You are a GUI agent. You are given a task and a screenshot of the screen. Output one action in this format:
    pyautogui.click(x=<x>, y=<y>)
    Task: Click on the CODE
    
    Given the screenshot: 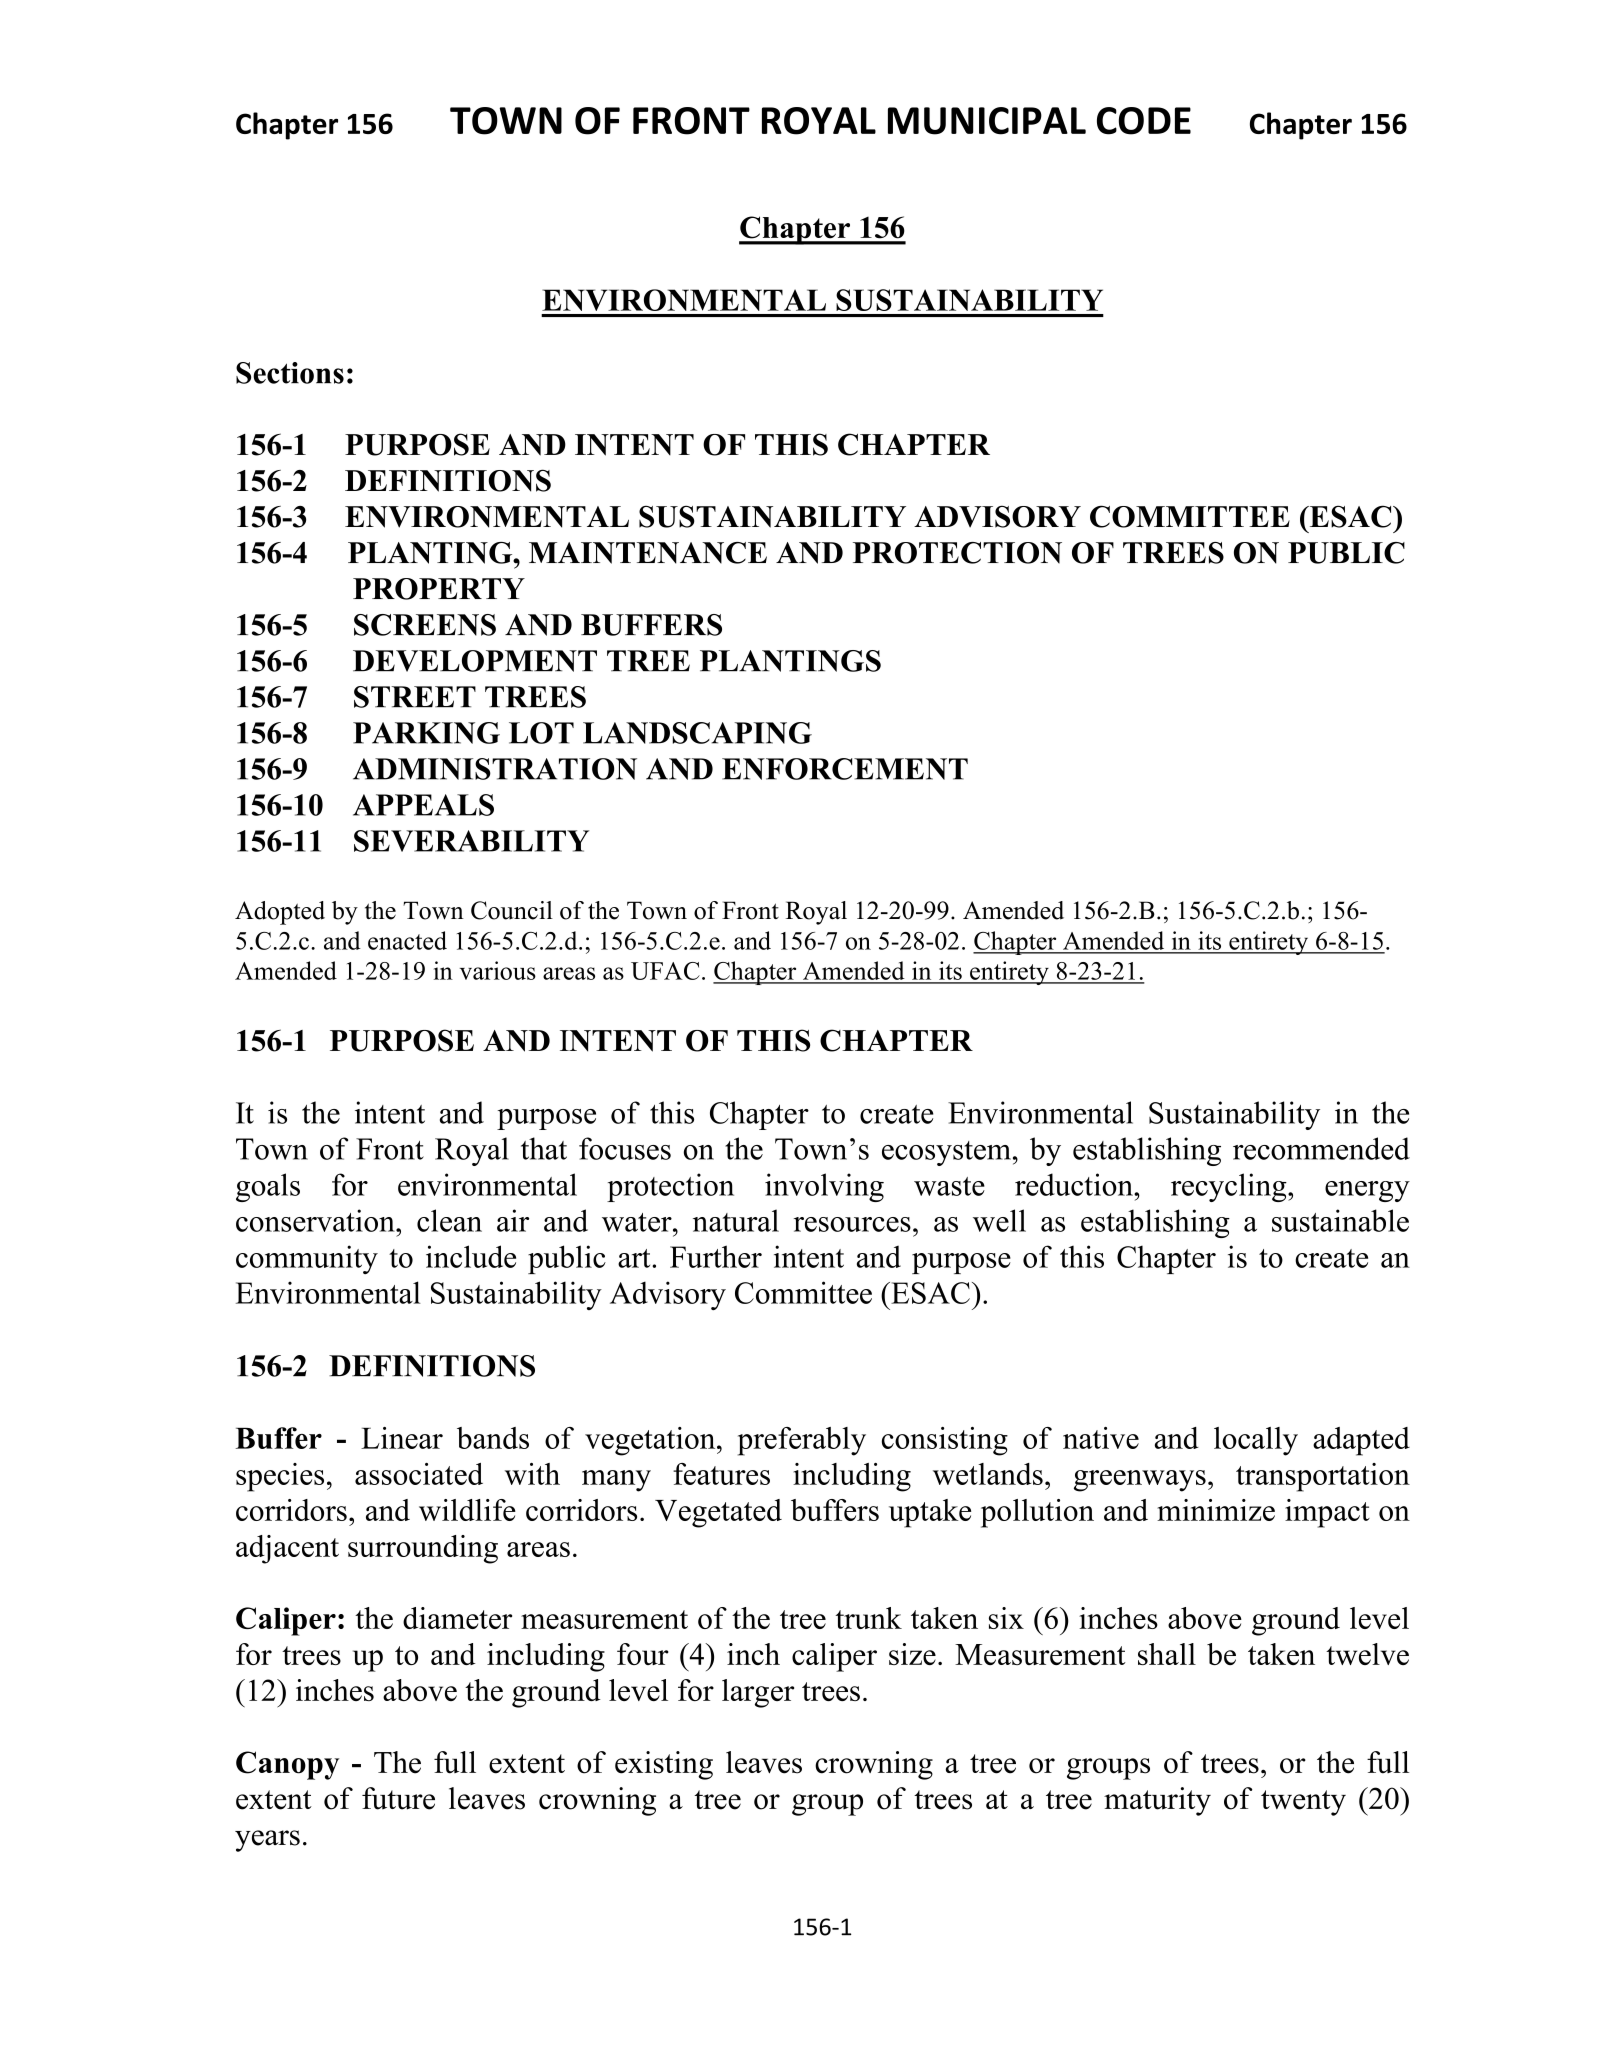 What is the action you would take?
    pyautogui.click(x=1144, y=121)
